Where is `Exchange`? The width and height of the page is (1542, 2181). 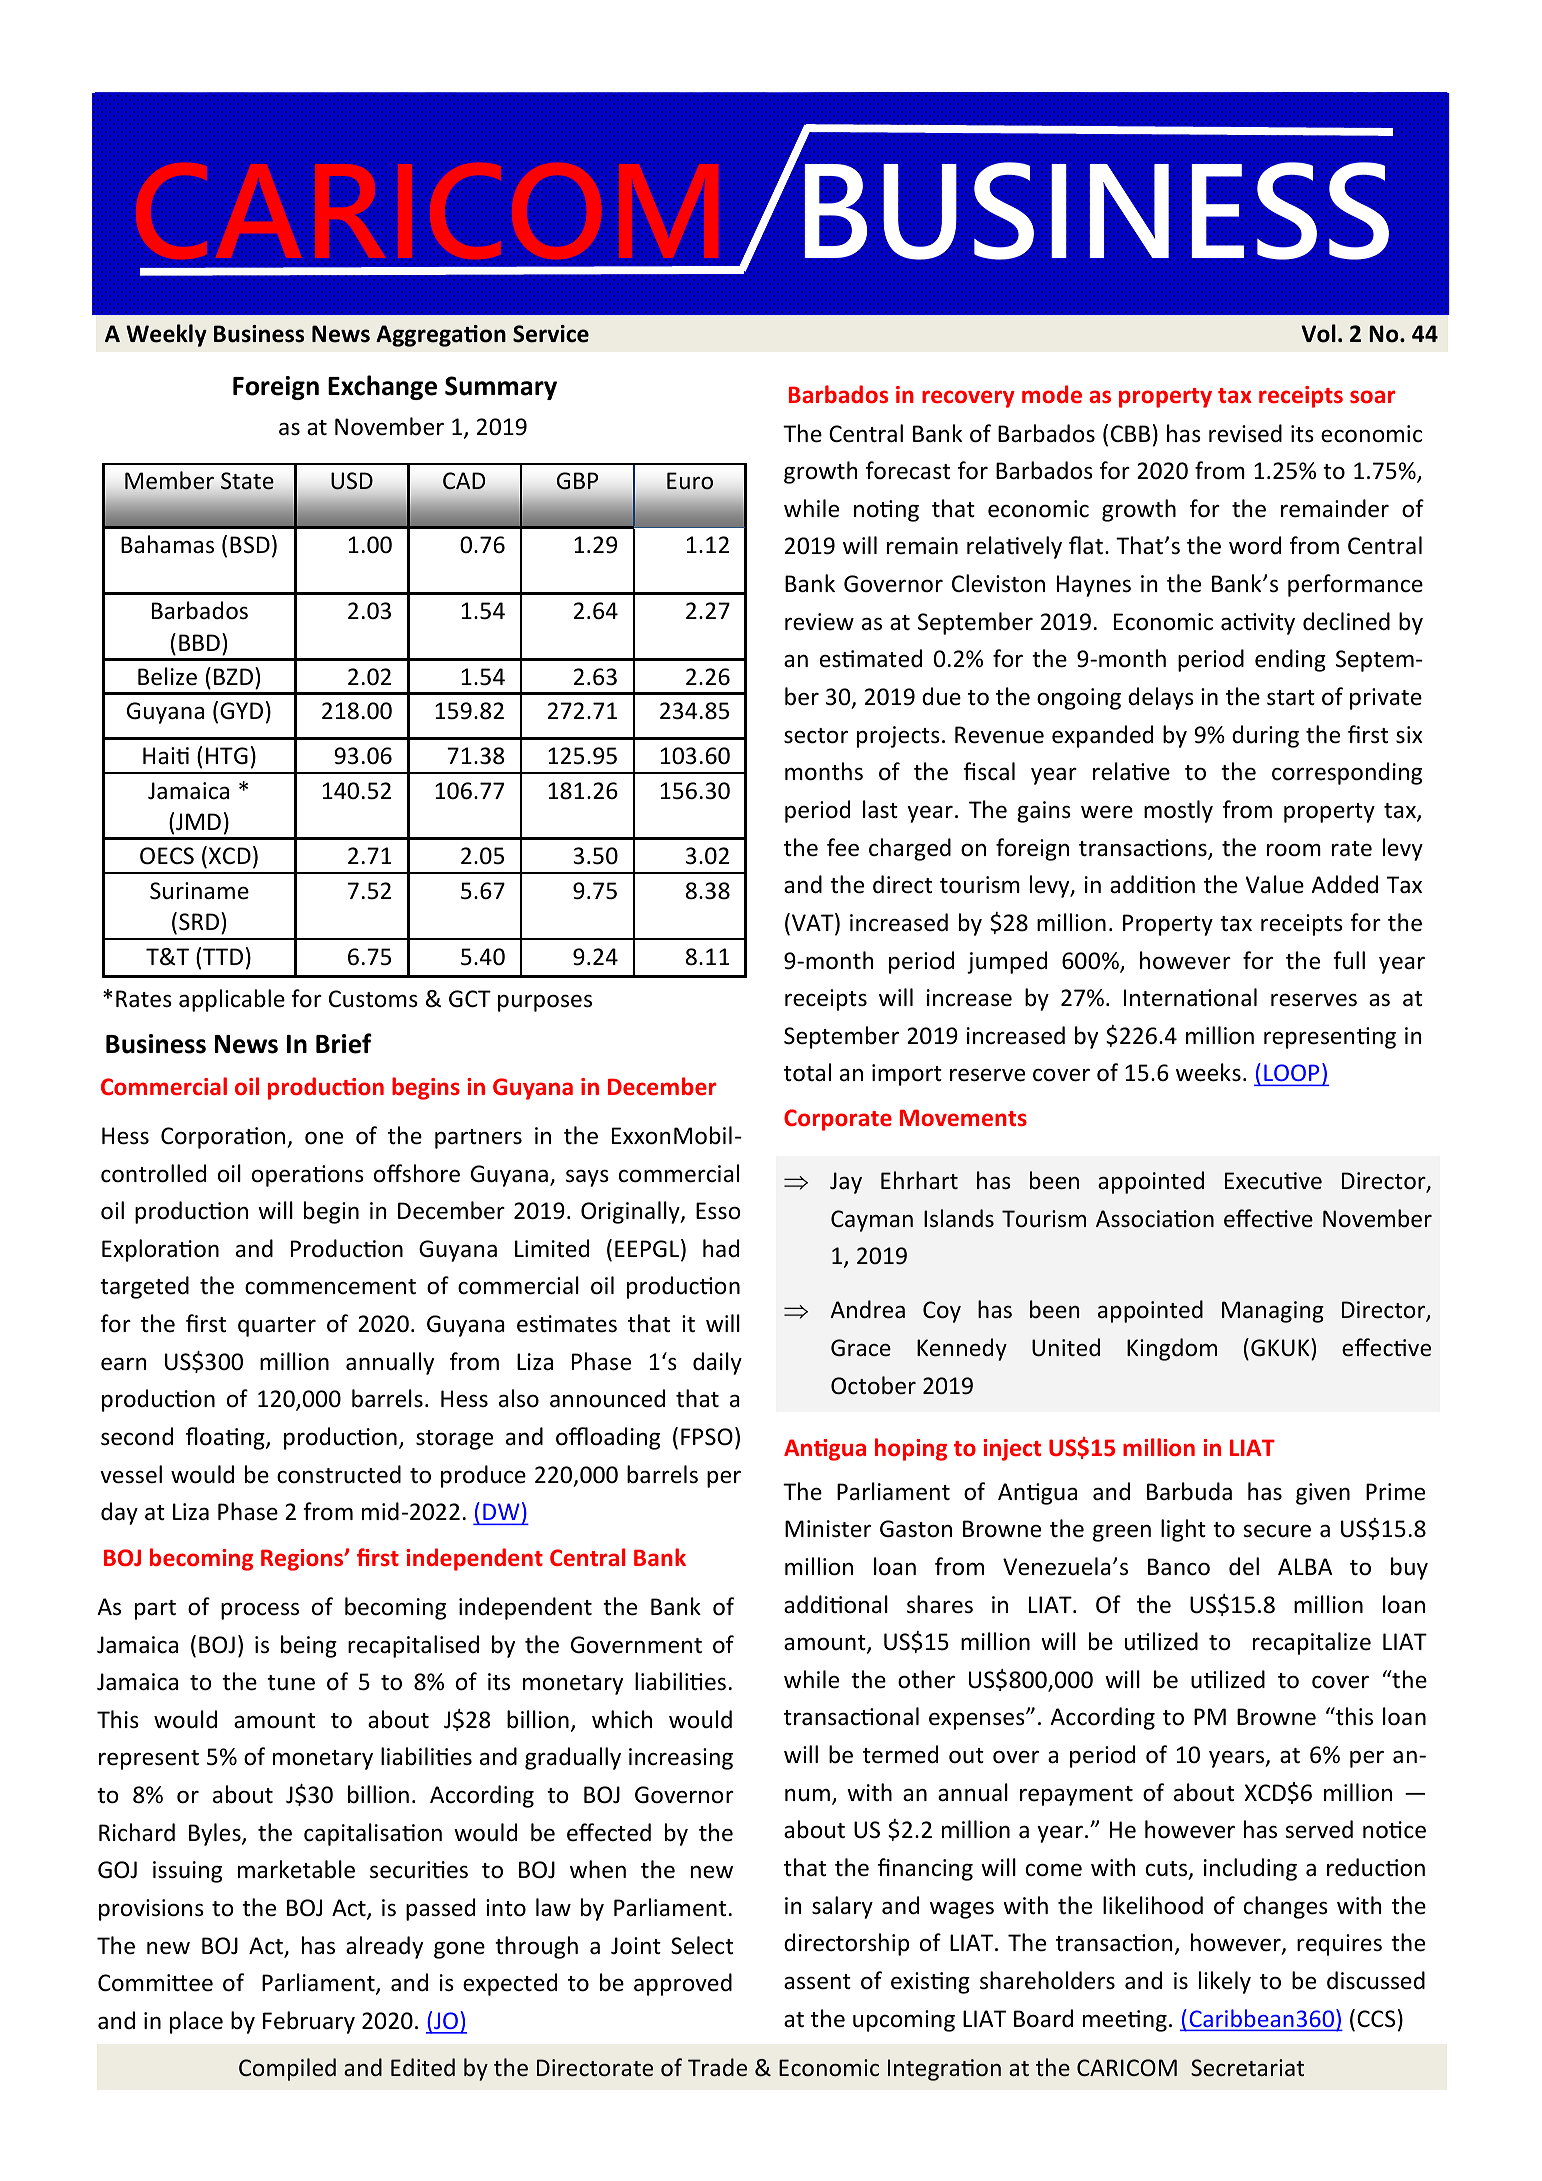
Exchange is located at coordinates (382, 387).
